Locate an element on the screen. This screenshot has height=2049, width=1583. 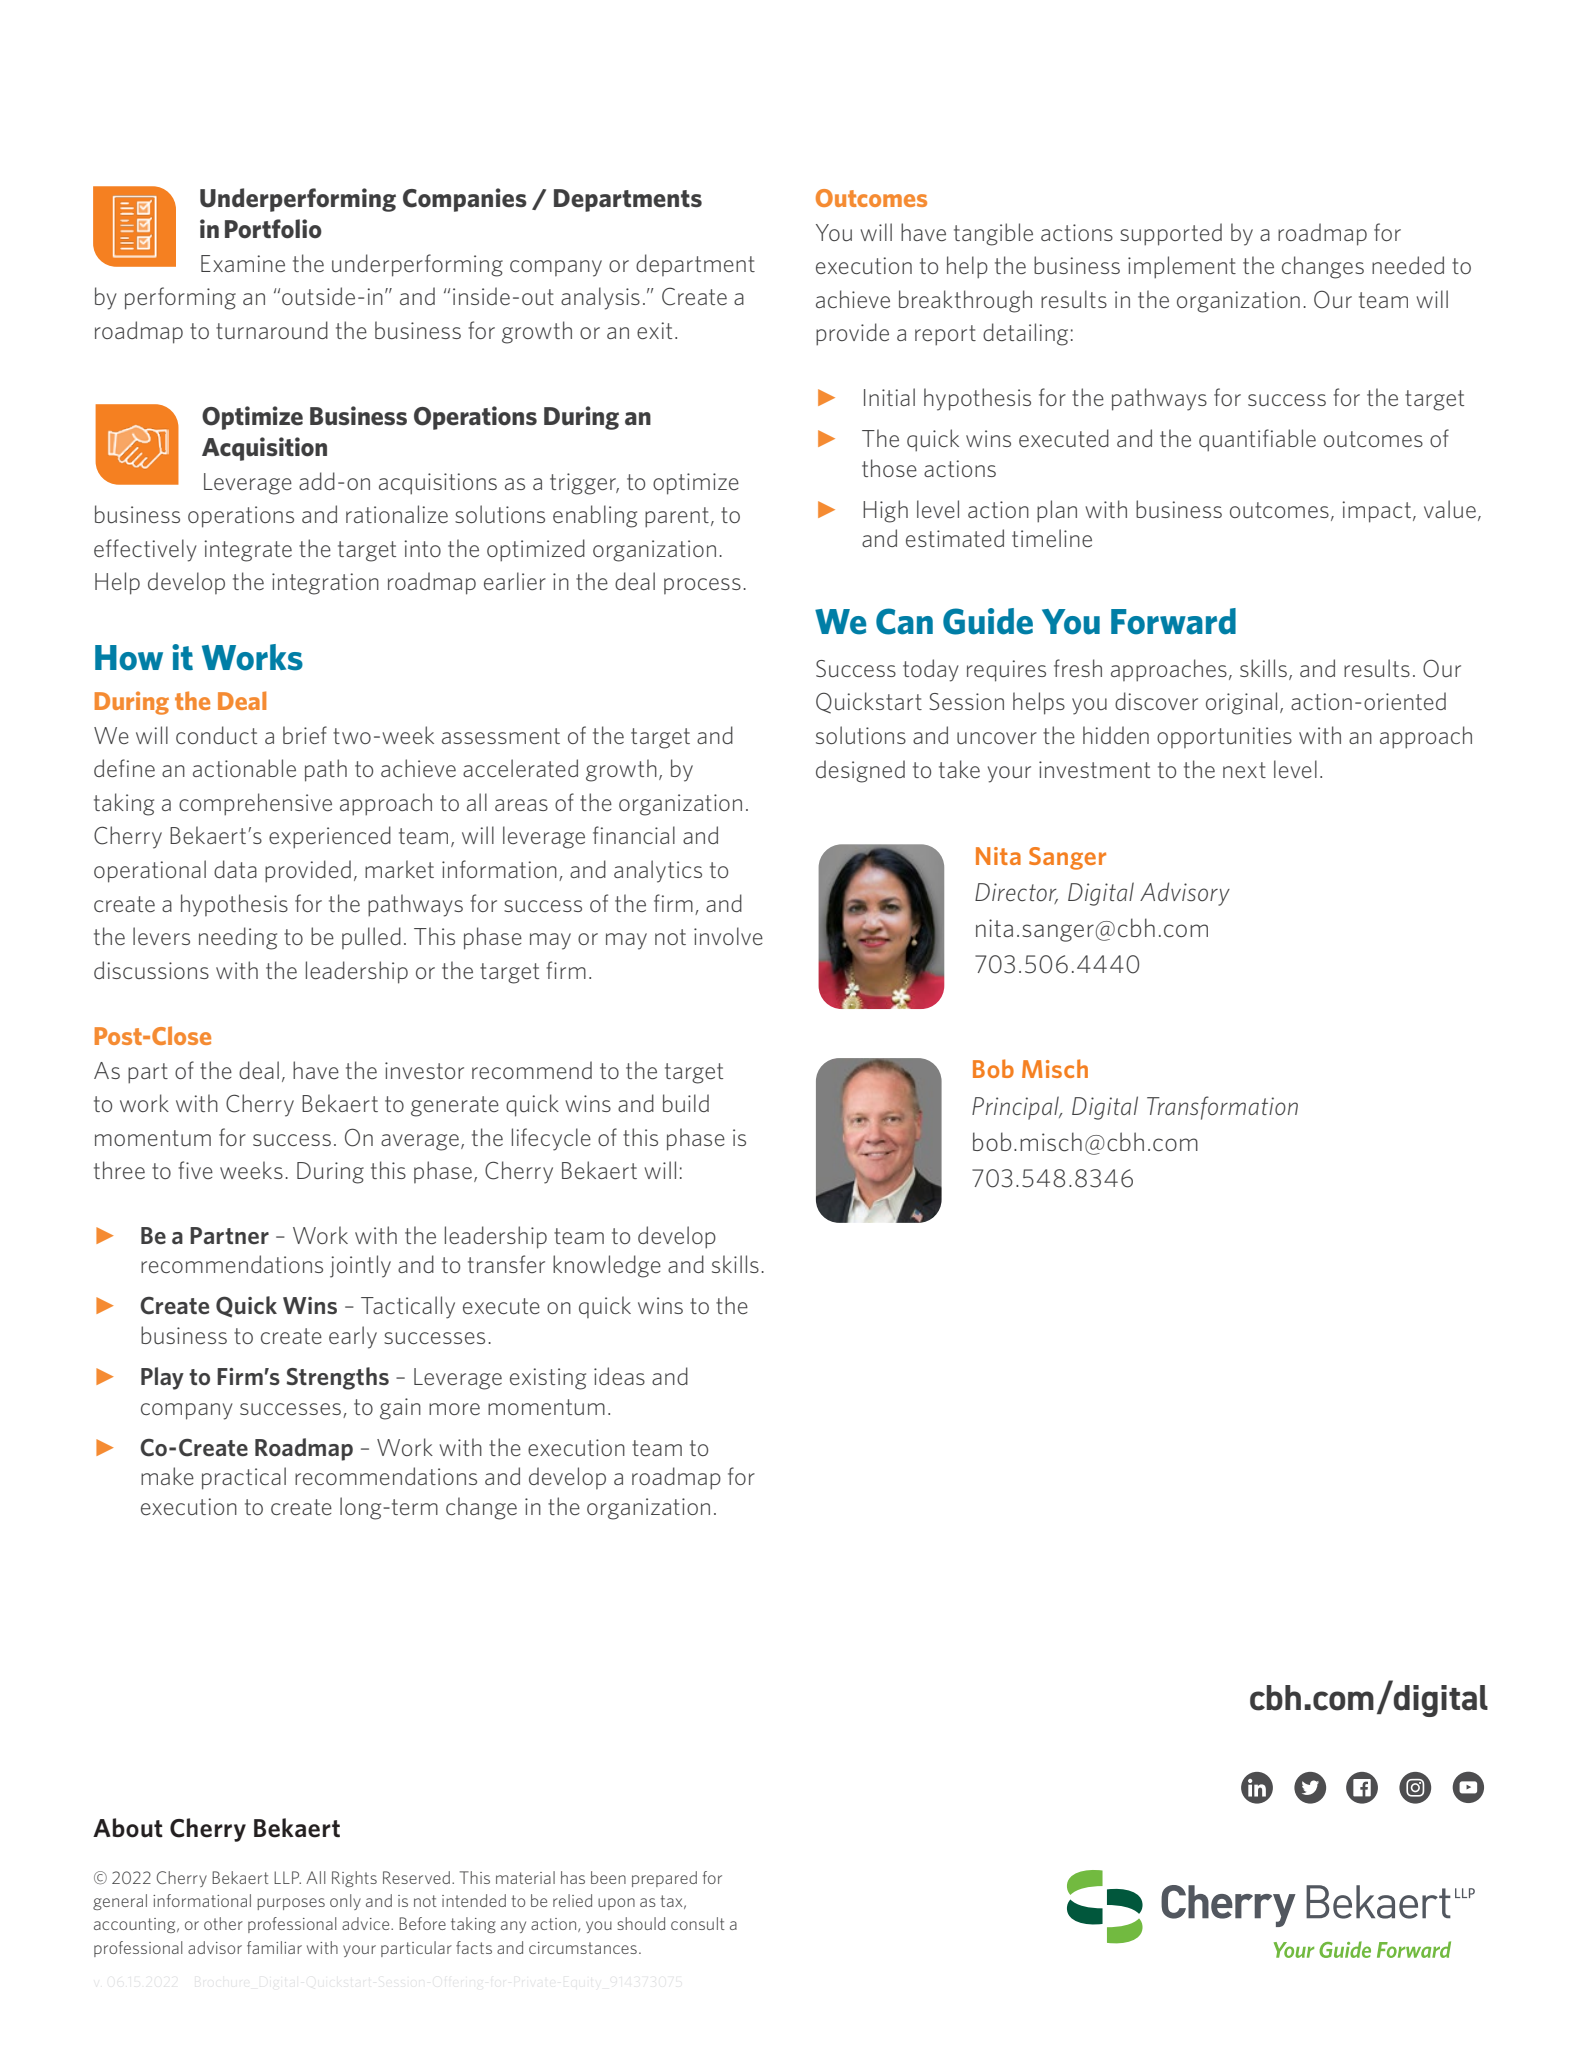
Principal is located at coordinates (1016, 1108).
